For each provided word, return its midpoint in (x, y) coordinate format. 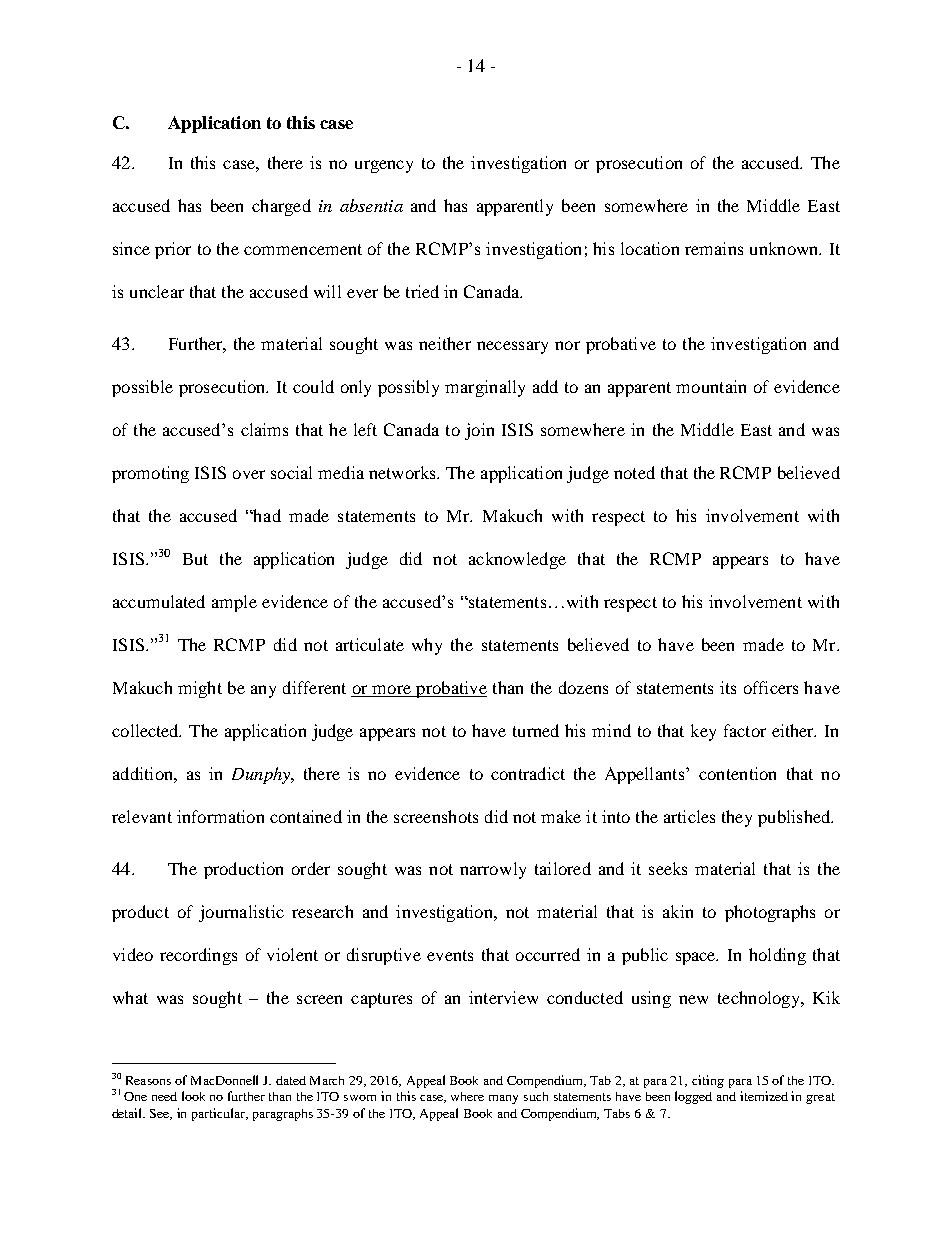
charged (281, 207)
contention (737, 773)
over (249, 474)
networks (404, 472)
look (193, 1096)
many (503, 1099)
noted (634, 472)
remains (714, 248)
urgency (384, 166)
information (220, 816)
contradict (528, 773)
